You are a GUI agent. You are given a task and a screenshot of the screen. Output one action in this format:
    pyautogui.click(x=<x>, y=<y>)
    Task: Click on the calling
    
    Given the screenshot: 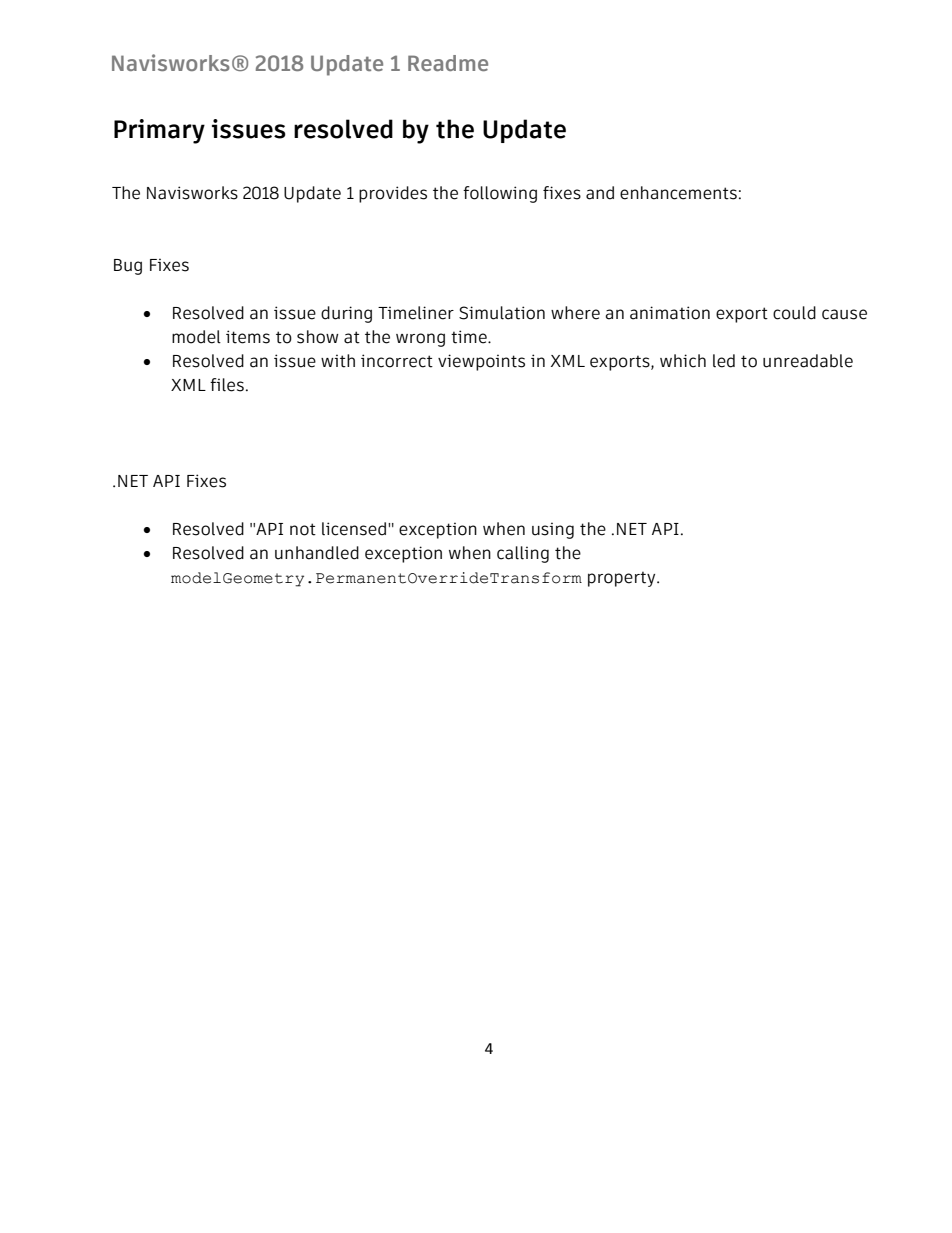 What is the action you would take?
    pyautogui.click(x=523, y=554)
